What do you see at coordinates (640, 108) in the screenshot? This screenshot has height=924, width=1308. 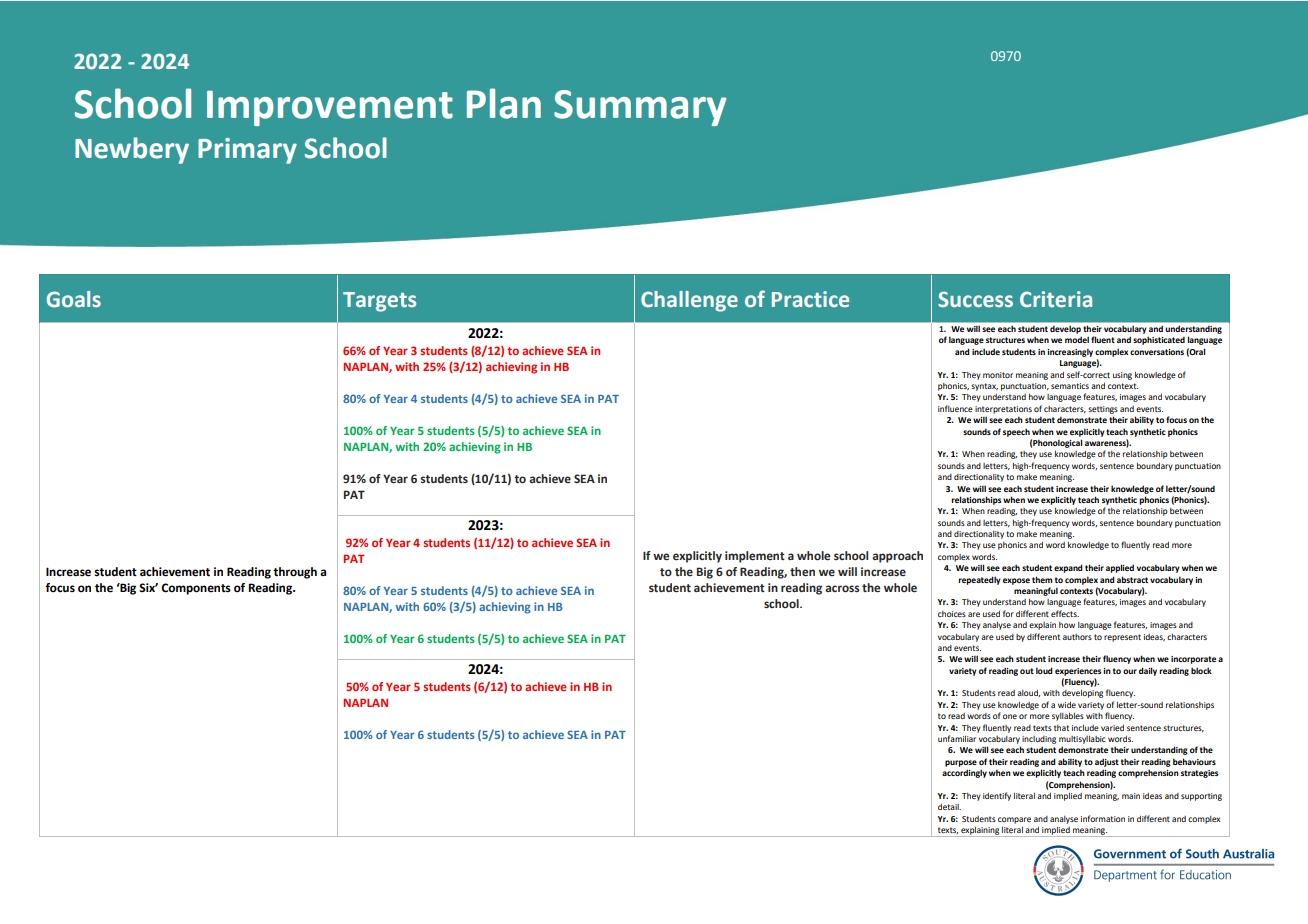 I see `Summary` at bounding box center [640, 108].
